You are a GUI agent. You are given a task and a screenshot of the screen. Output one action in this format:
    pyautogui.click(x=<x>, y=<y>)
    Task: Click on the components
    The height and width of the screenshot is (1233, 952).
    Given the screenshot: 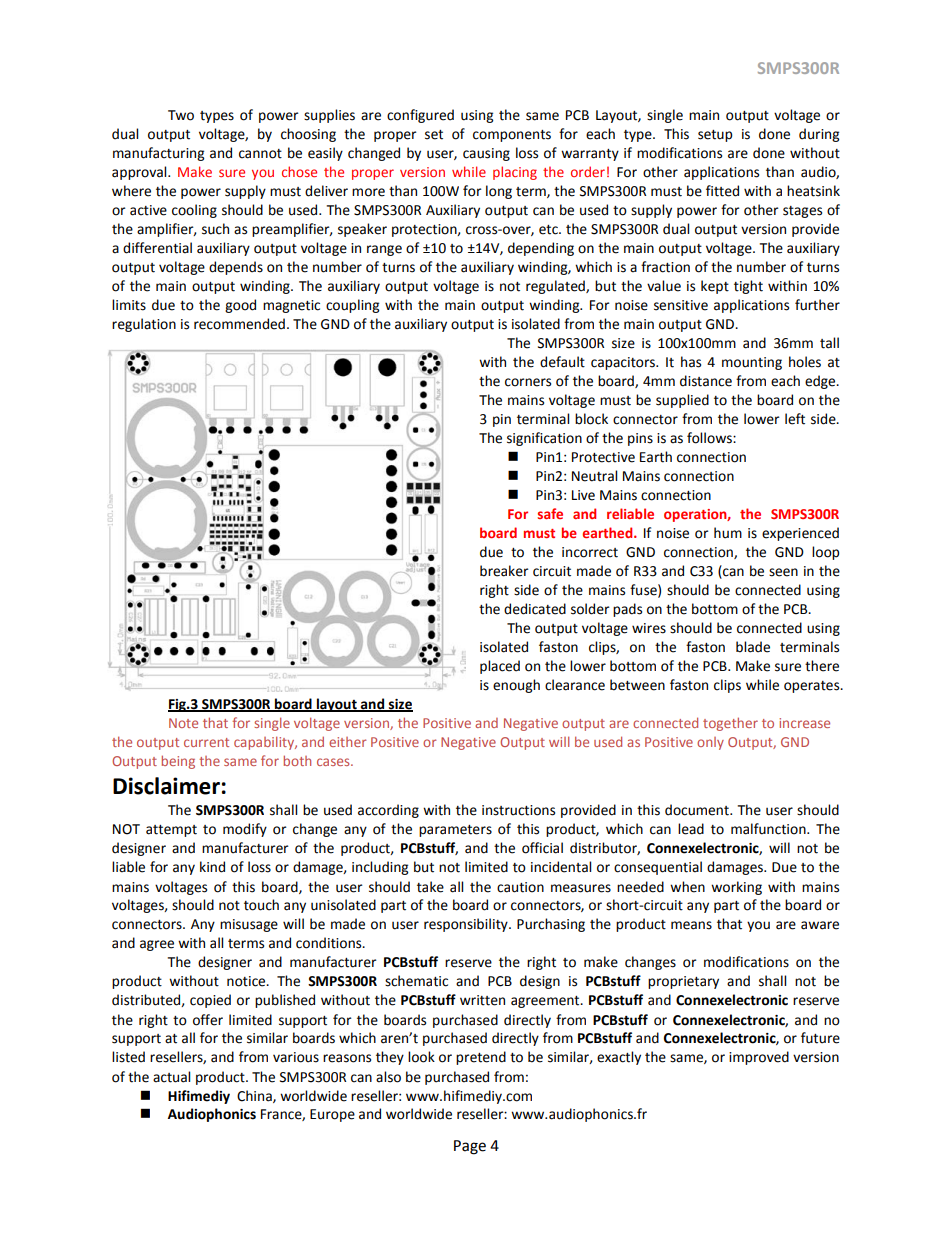 What is the action you would take?
    pyautogui.click(x=512, y=136)
